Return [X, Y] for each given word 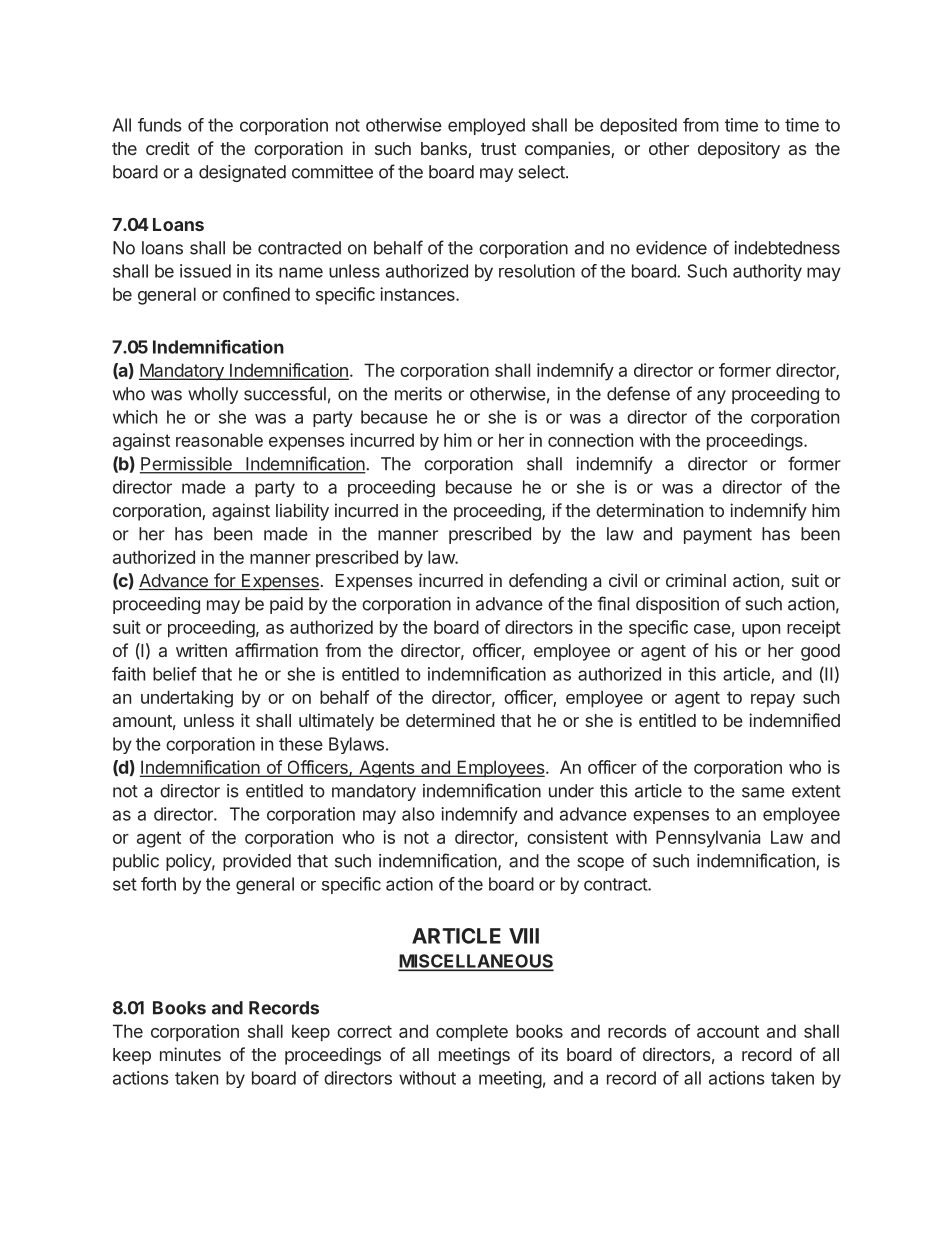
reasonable [219, 440]
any [711, 397]
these [301, 744]
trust [498, 149]
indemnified [794, 720]
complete [472, 1032]
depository [739, 150]
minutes [190, 1054]
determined [450, 720]
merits [418, 394]
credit [168, 148]
